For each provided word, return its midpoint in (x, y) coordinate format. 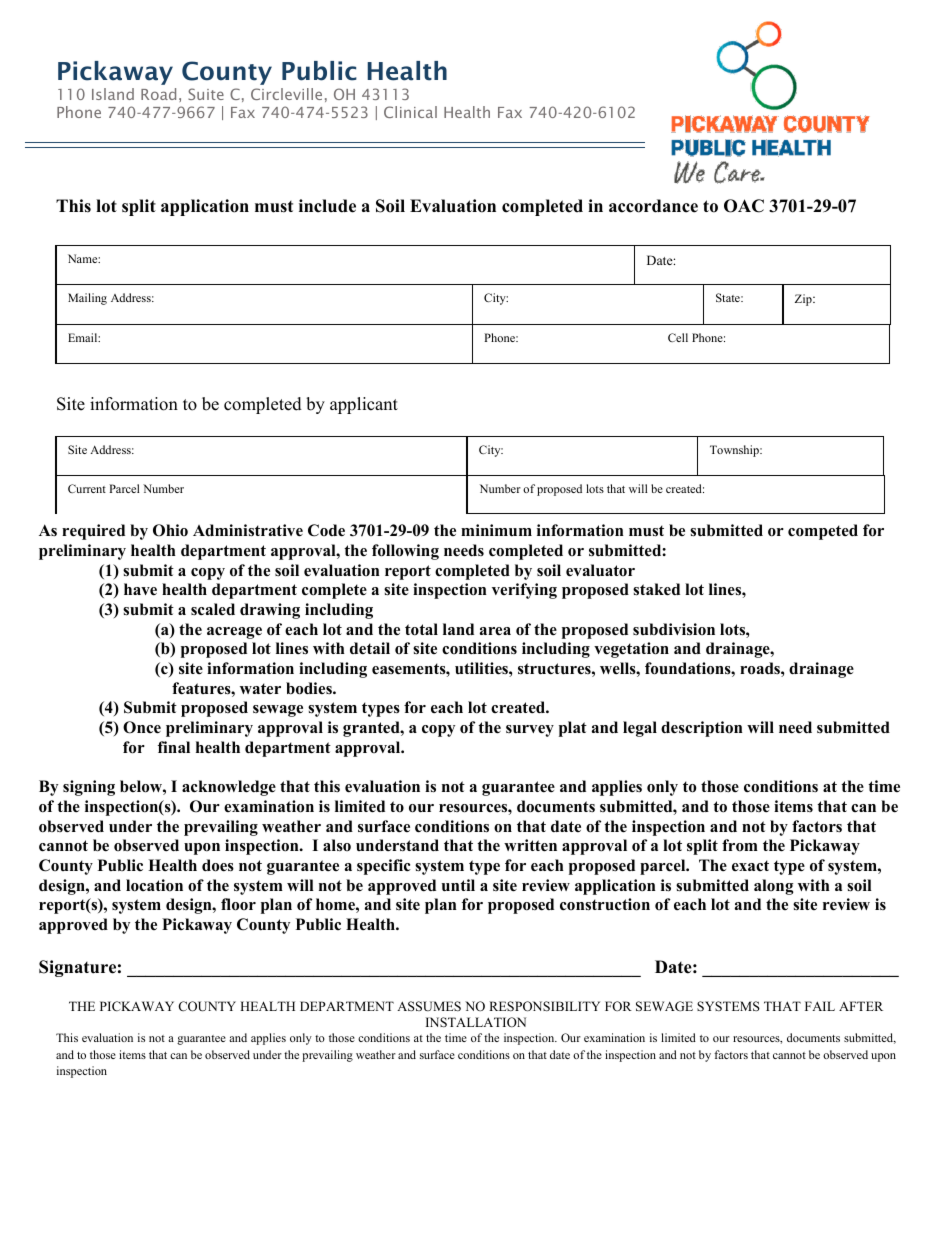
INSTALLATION (476, 1022)
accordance (653, 206)
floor (238, 904)
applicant (364, 405)
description (702, 729)
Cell (678, 337)
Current (87, 488)
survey (530, 731)
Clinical (410, 112)
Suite (206, 94)
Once (142, 727)
